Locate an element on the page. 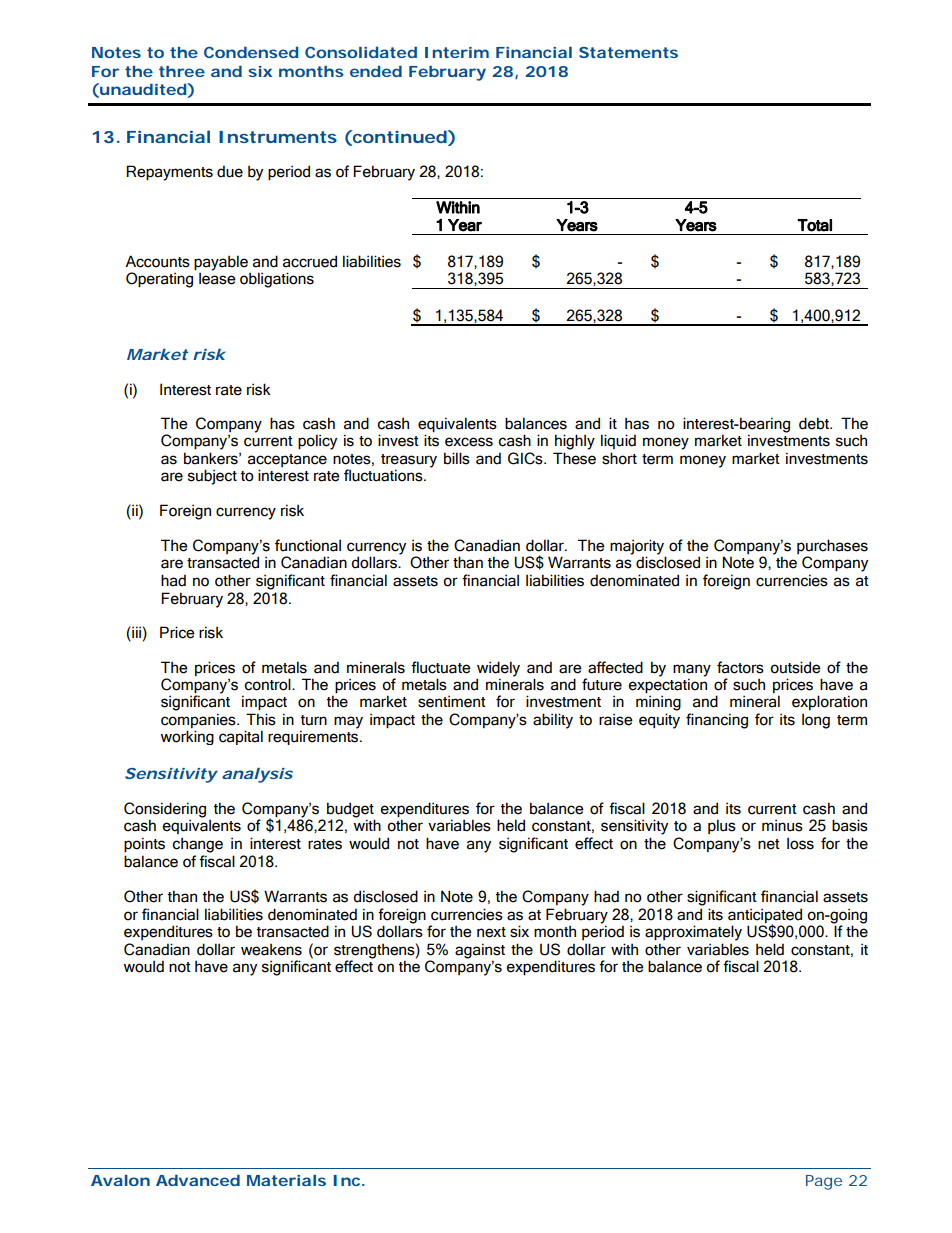 This page has width=952, height=1233. Condensed is located at coordinates (251, 52).
